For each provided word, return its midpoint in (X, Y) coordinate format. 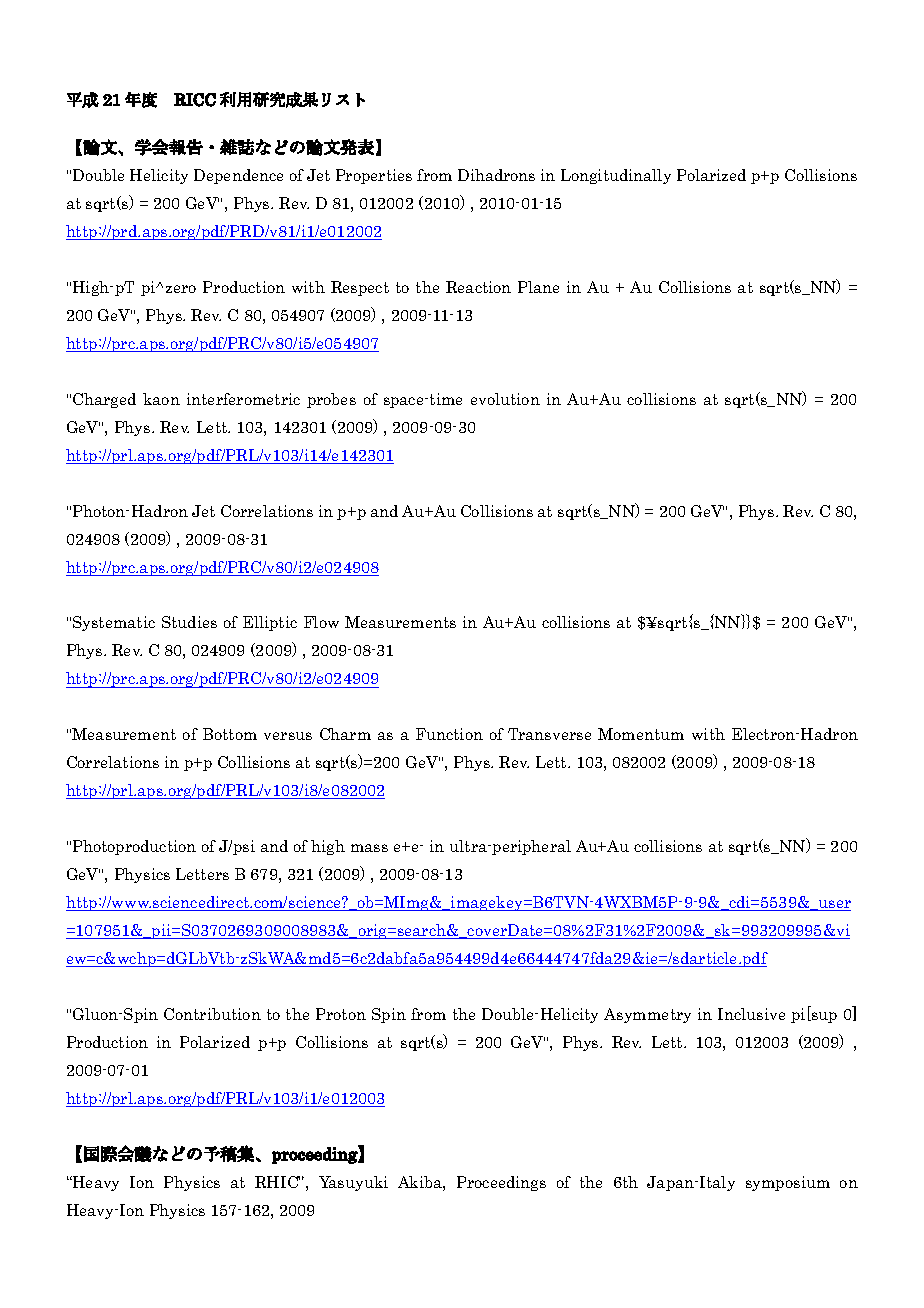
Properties (374, 176)
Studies (189, 622)
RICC (195, 100)
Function (449, 734)
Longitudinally (616, 176)
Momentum (641, 734)
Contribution (212, 1014)
